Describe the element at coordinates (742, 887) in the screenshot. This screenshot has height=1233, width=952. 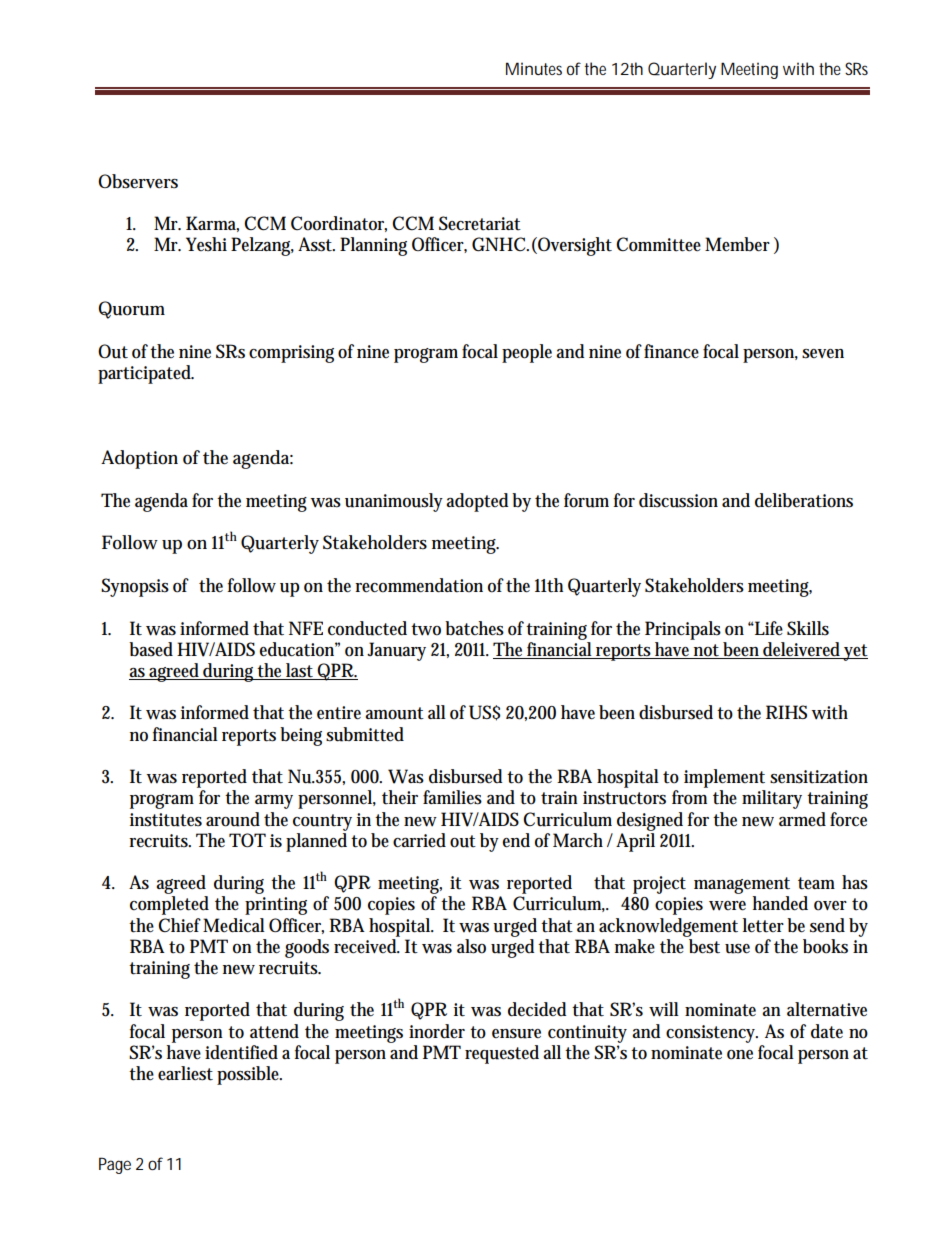
I see `management` at that location.
